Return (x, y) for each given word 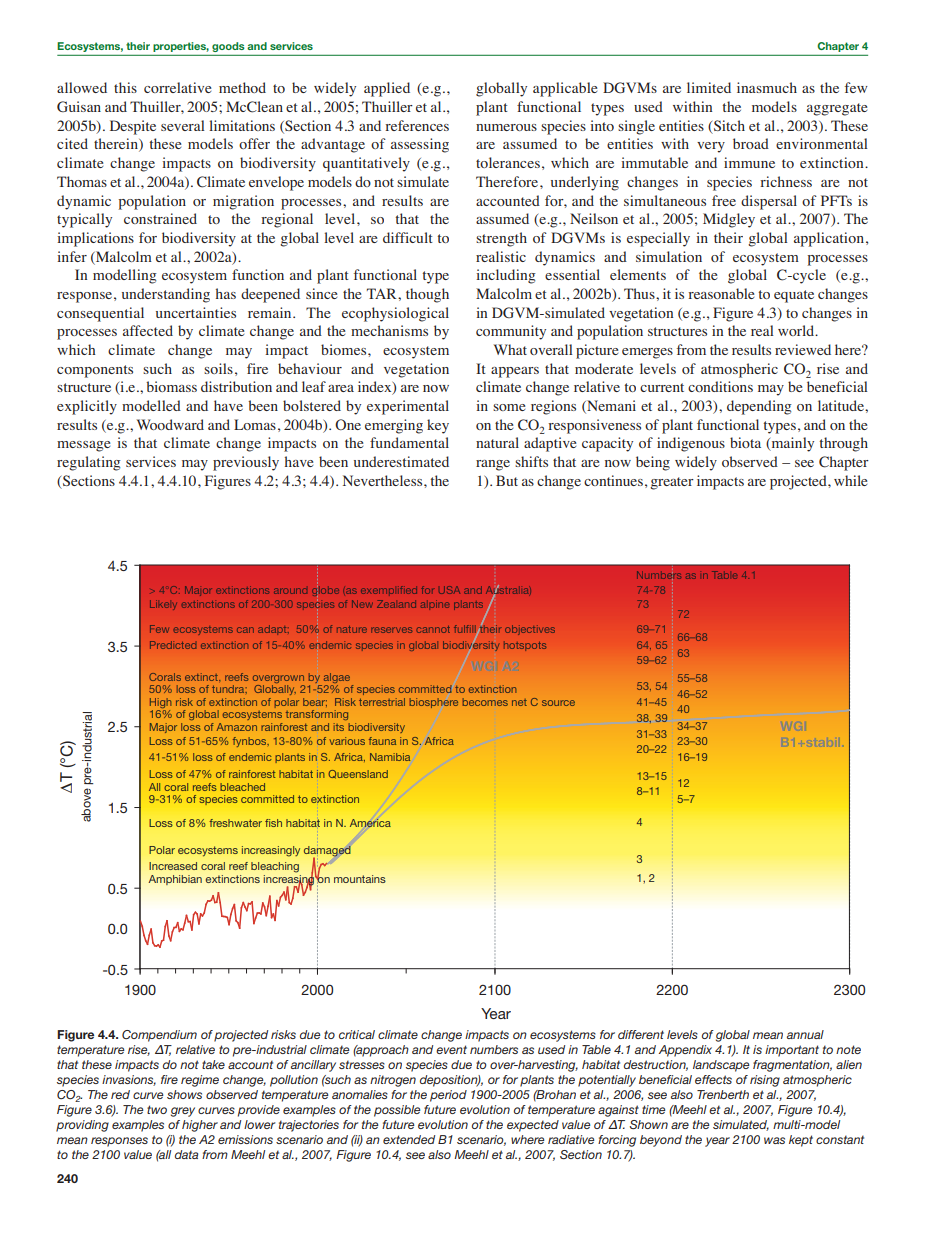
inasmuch (767, 87)
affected (148, 330)
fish (273, 823)
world (797, 330)
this (125, 87)
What (510, 349)
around (290, 591)
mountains (360, 879)
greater (672, 483)
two (157, 1109)
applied (387, 89)
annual (805, 1034)
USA (449, 590)
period (448, 1096)
